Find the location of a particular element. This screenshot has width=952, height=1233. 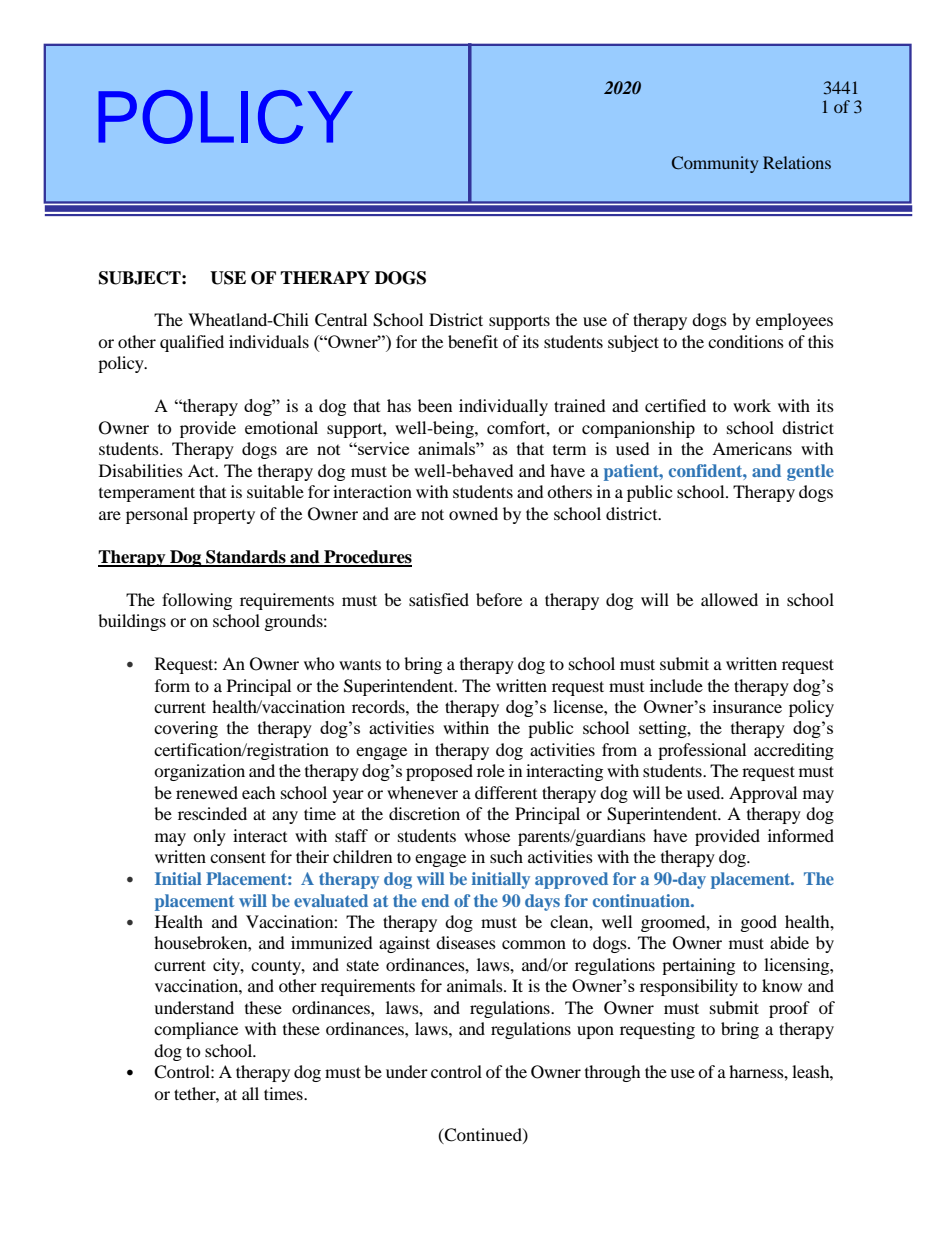

allowed is located at coordinates (729, 599).
